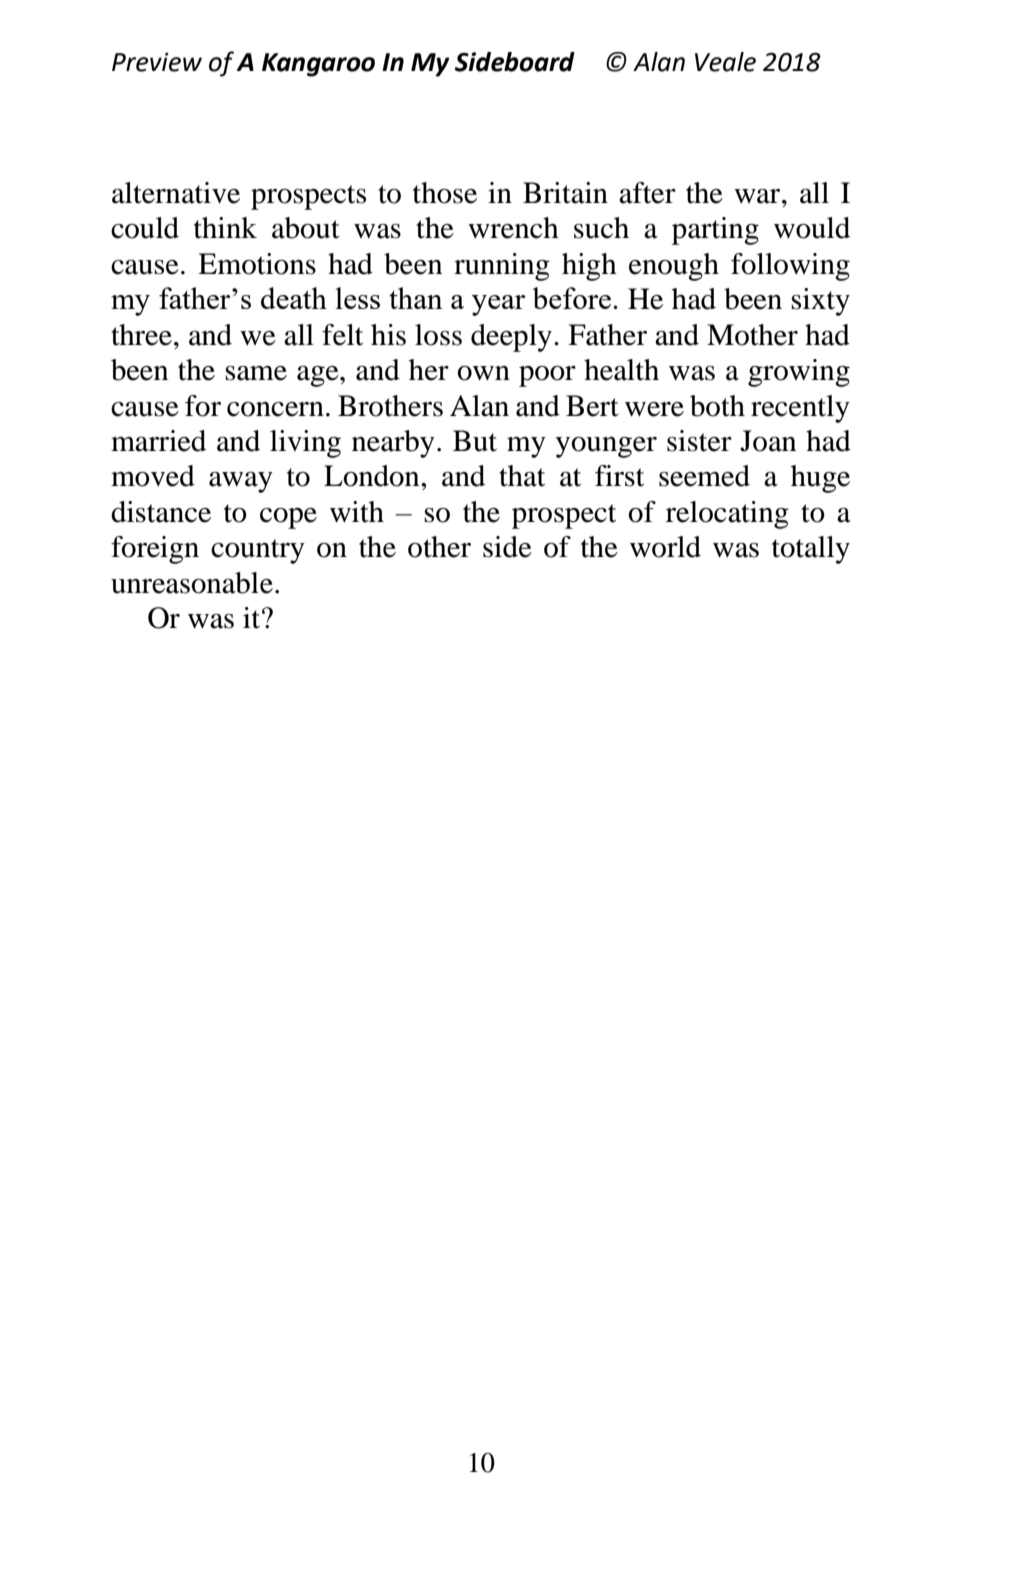  What do you see at coordinates (768, 441) in the screenshot?
I see `Joan` at bounding box center [768, 441].
